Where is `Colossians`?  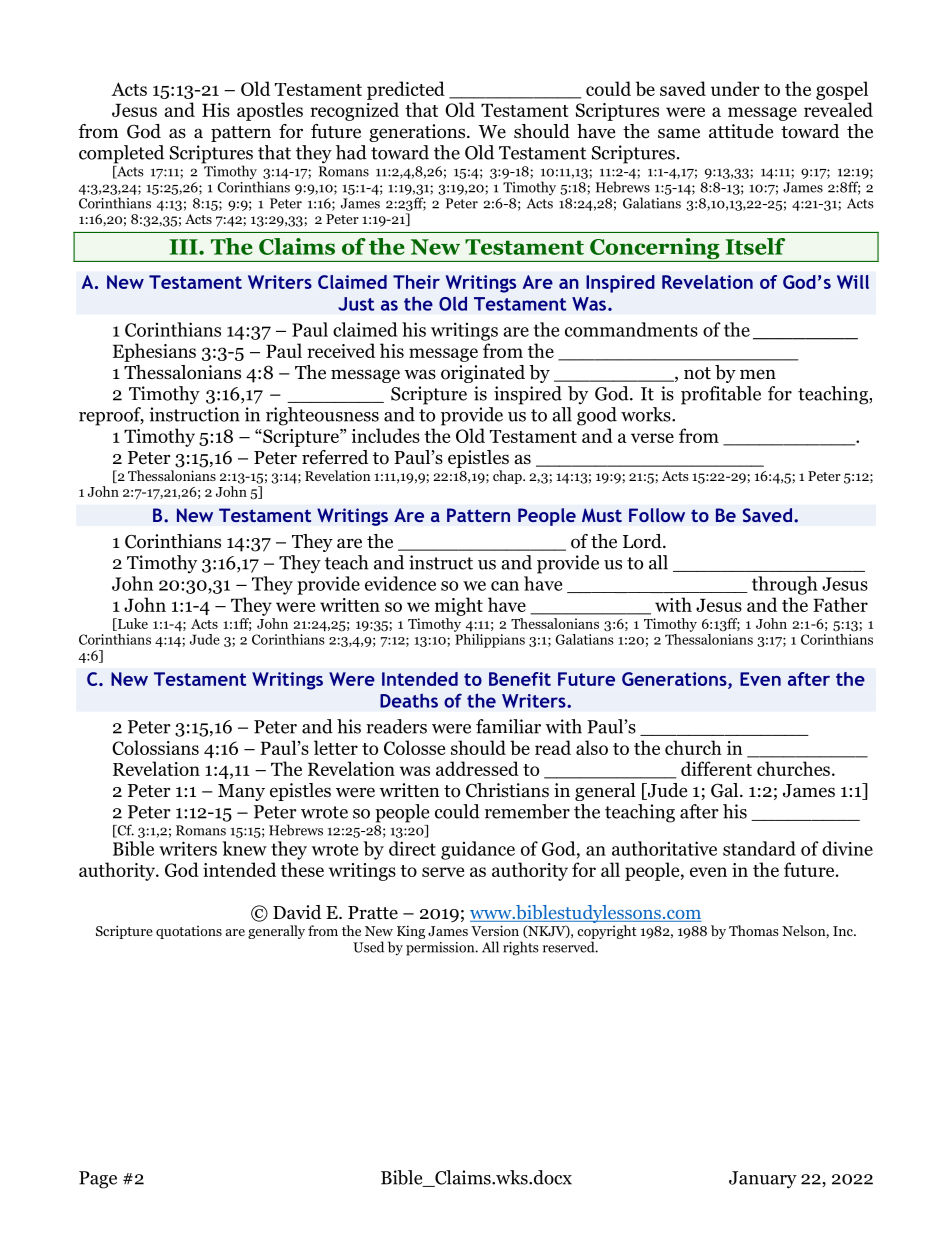
Colossians is located at coordinates (155, 747).
